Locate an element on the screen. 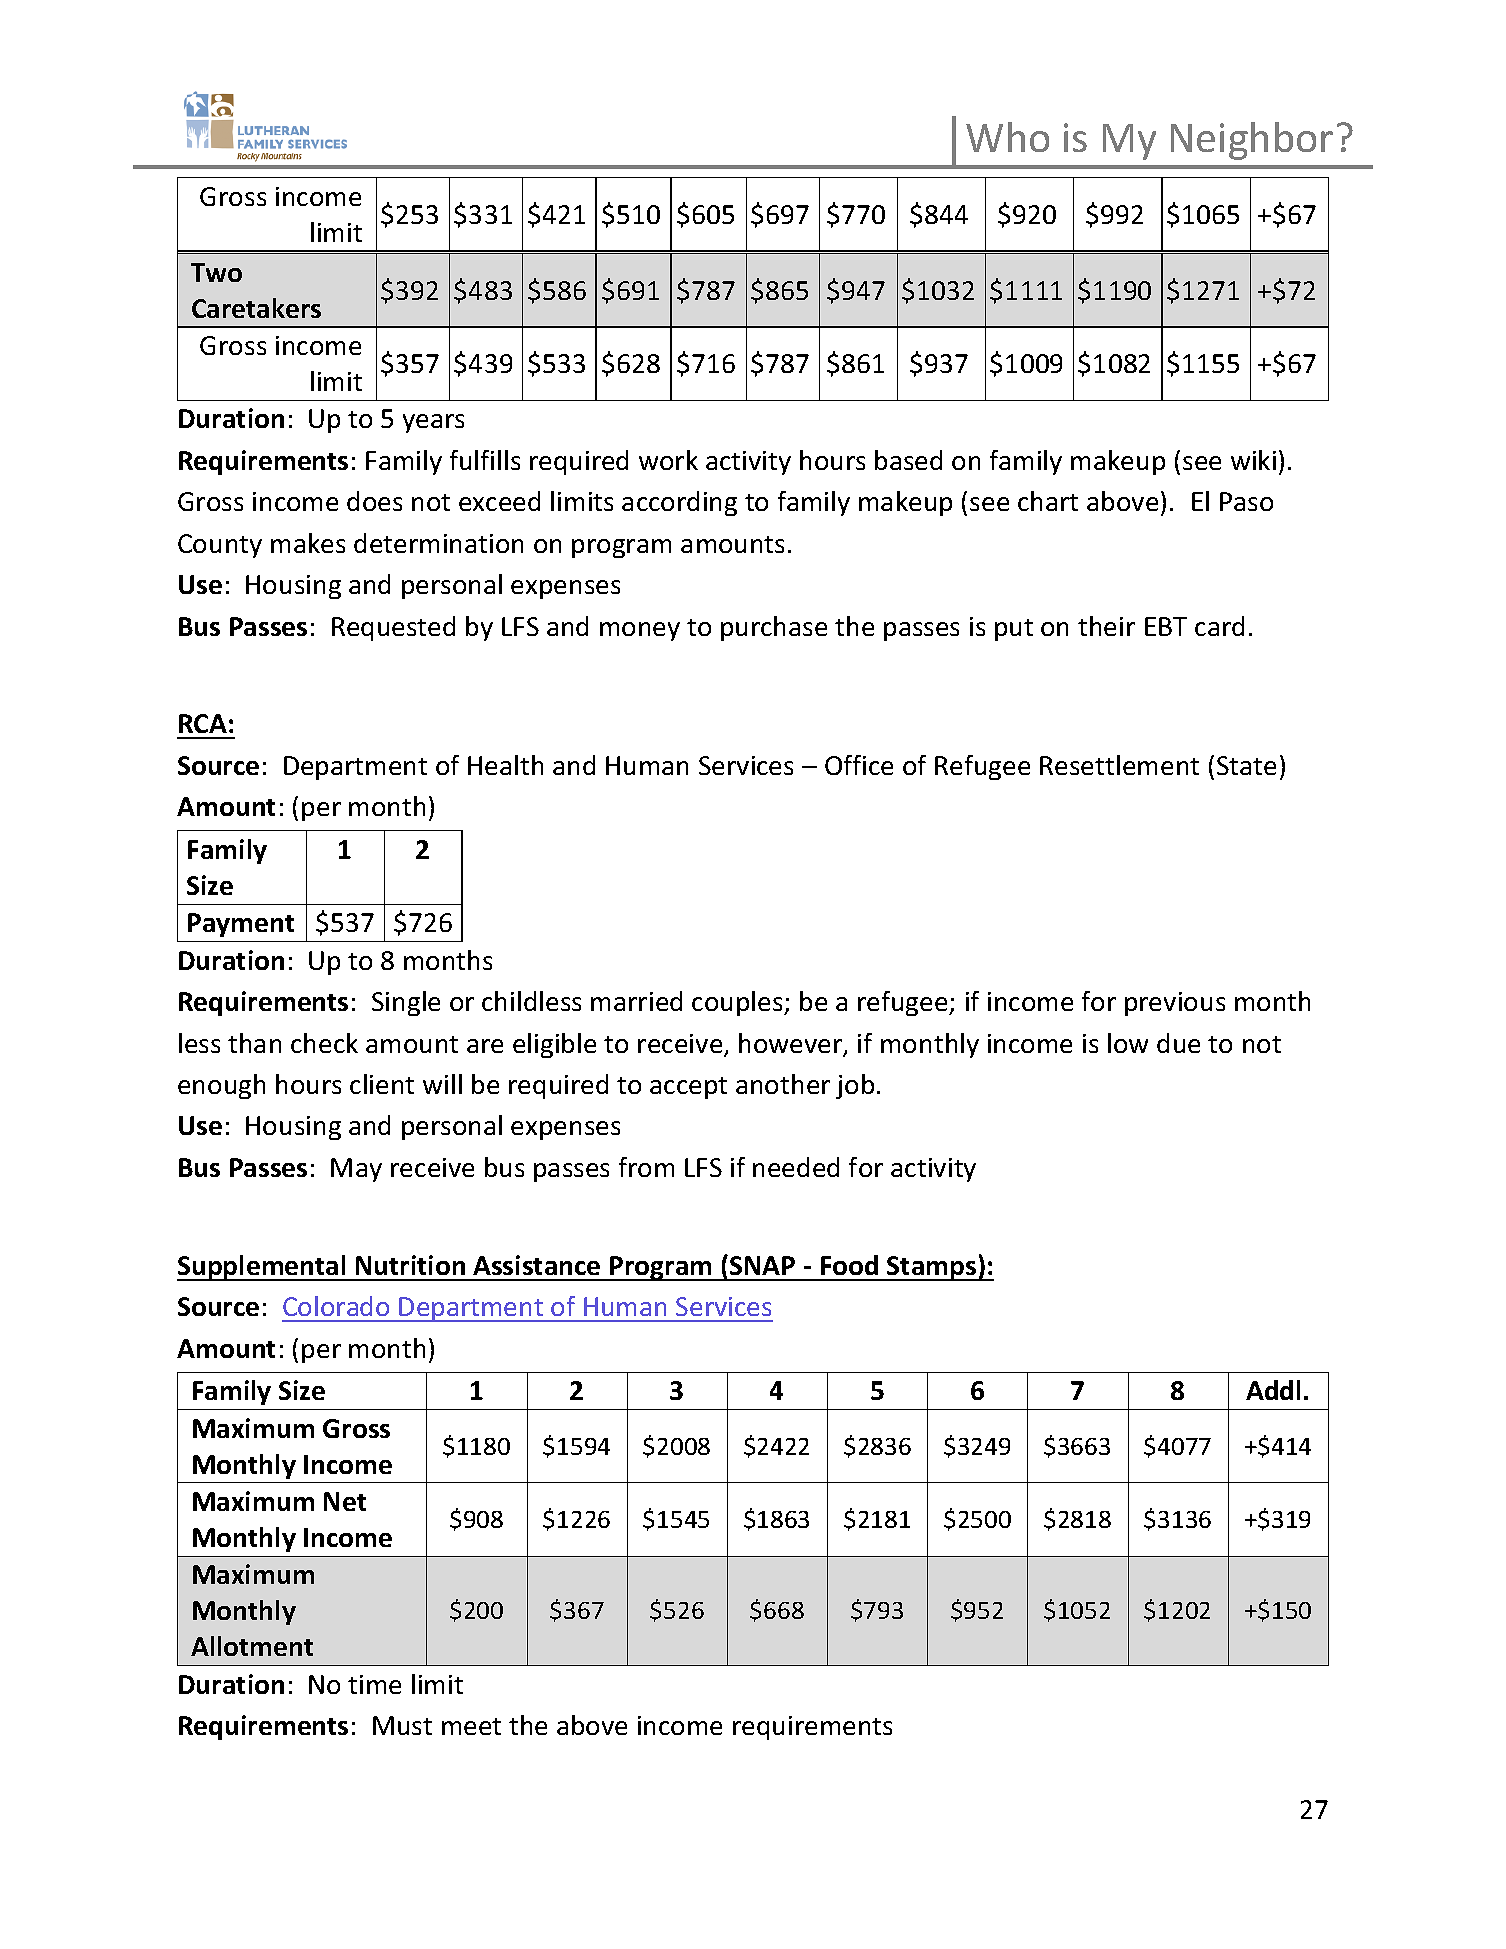 This screenshot has width=1506, height=1949. their is located at coordinates (1106, 626).
